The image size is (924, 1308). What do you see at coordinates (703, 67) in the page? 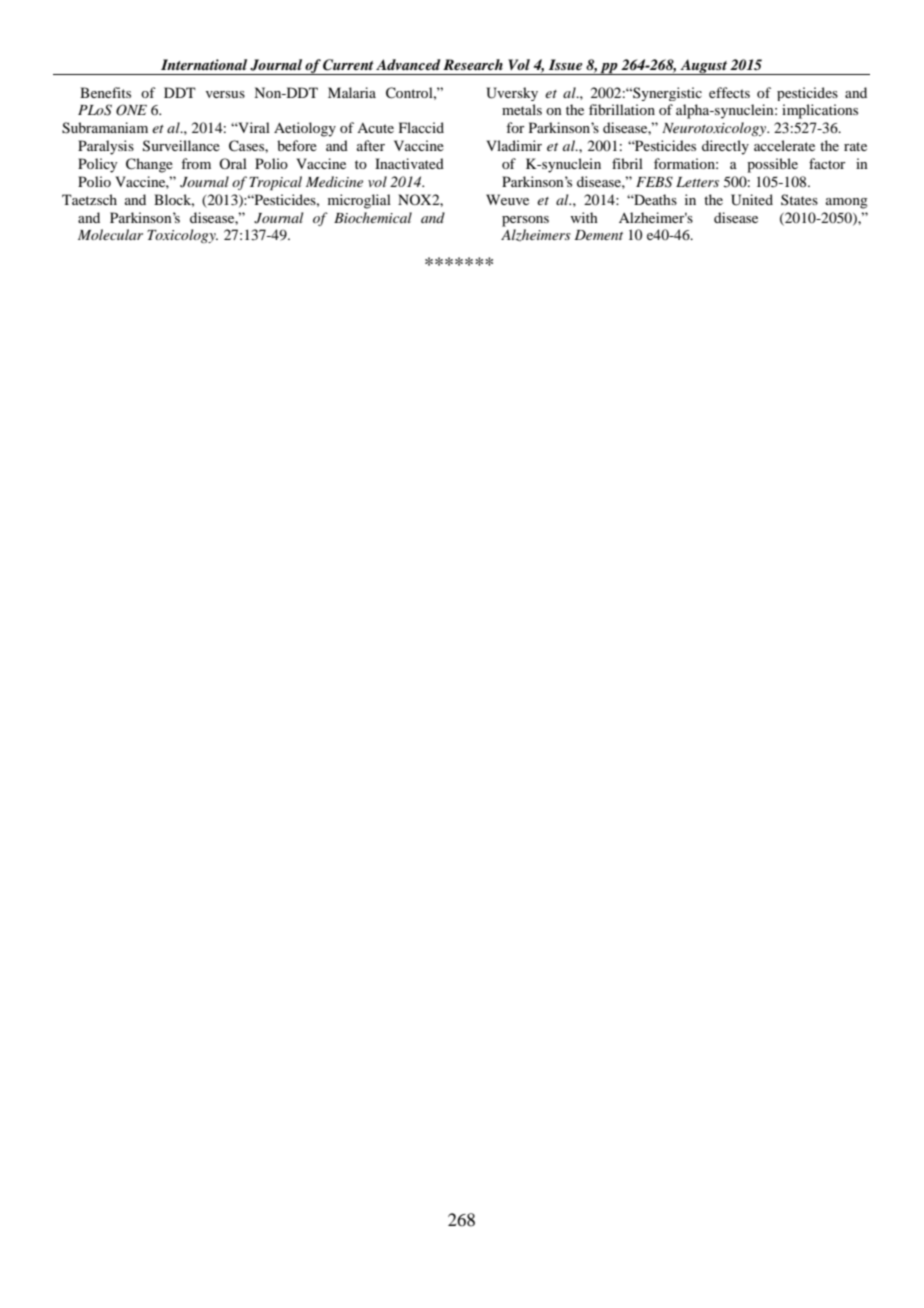
I see `August` at bounding box center [703, 67].
